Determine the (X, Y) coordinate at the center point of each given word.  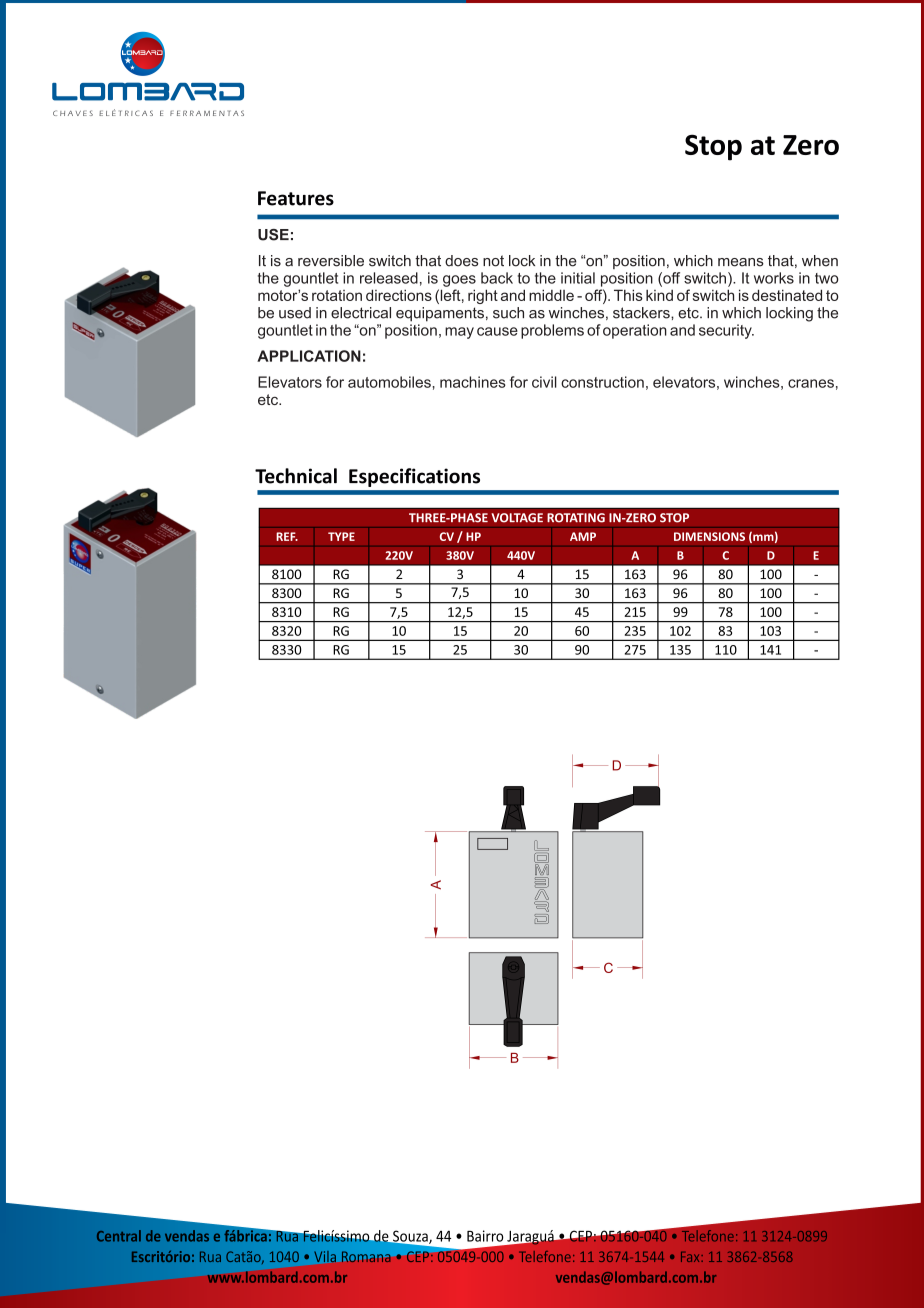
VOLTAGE (517, 518)
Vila (325, 1256)
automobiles (390, 382)
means (741, 262)
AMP (583, 536)
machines (473, 382)
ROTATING (576, 518)
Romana (366, 1256)
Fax (691, 1257)
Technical (296, 476)
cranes (811, 383)
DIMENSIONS (709, 536)
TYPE (341, 536)
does (461, 261)
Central (119, 1236)
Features (296, 198)
